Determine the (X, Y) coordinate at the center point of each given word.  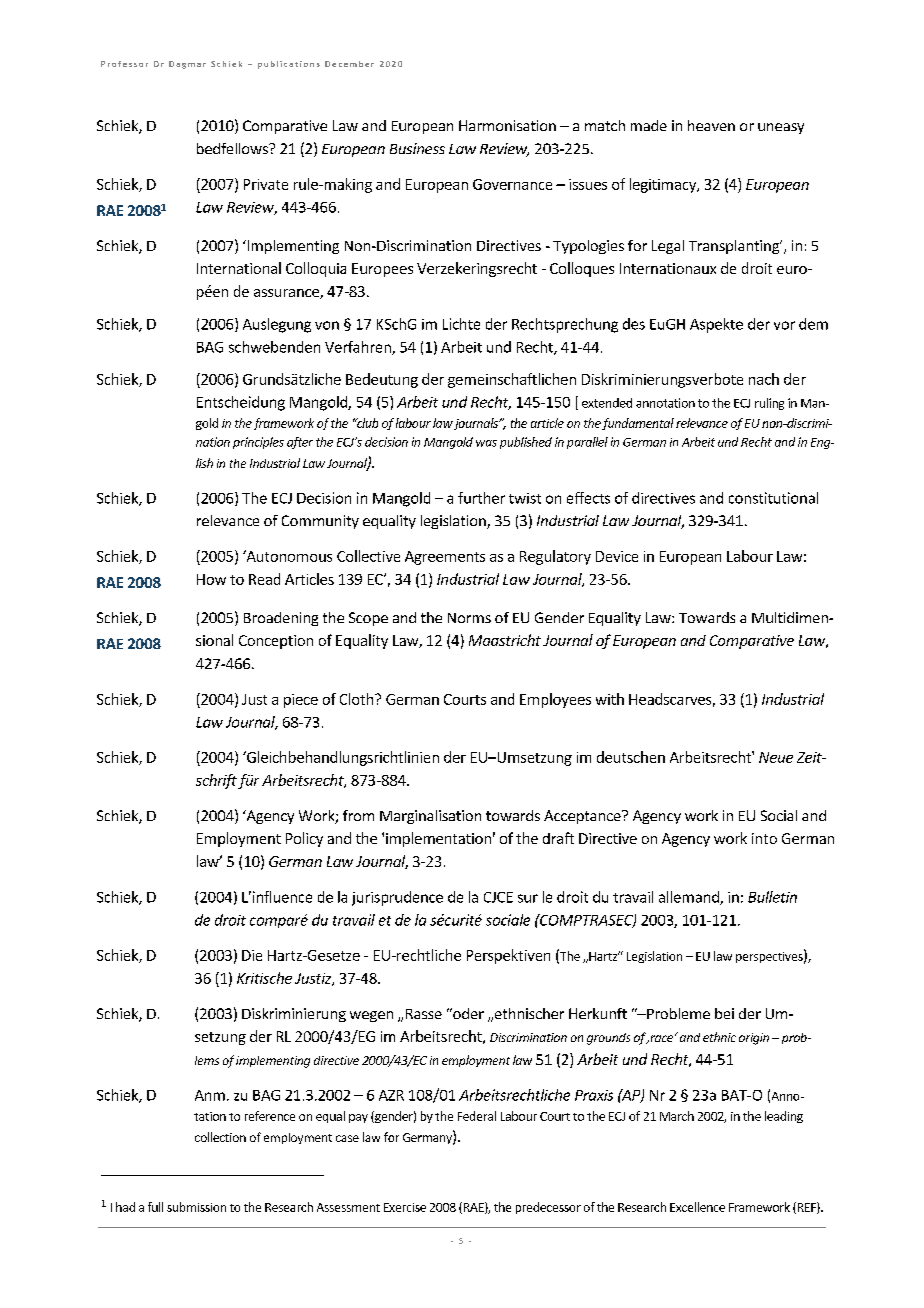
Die (252, 955)
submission (196, 1207)
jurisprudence (397, 898)
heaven (711, 125)
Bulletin (772, 897)
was (486, 443)
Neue (776, 757)
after (300, 443)
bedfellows (233, 148)
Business (417, 148)
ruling (769, 404)
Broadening (281, 619)
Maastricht (505, 640)
